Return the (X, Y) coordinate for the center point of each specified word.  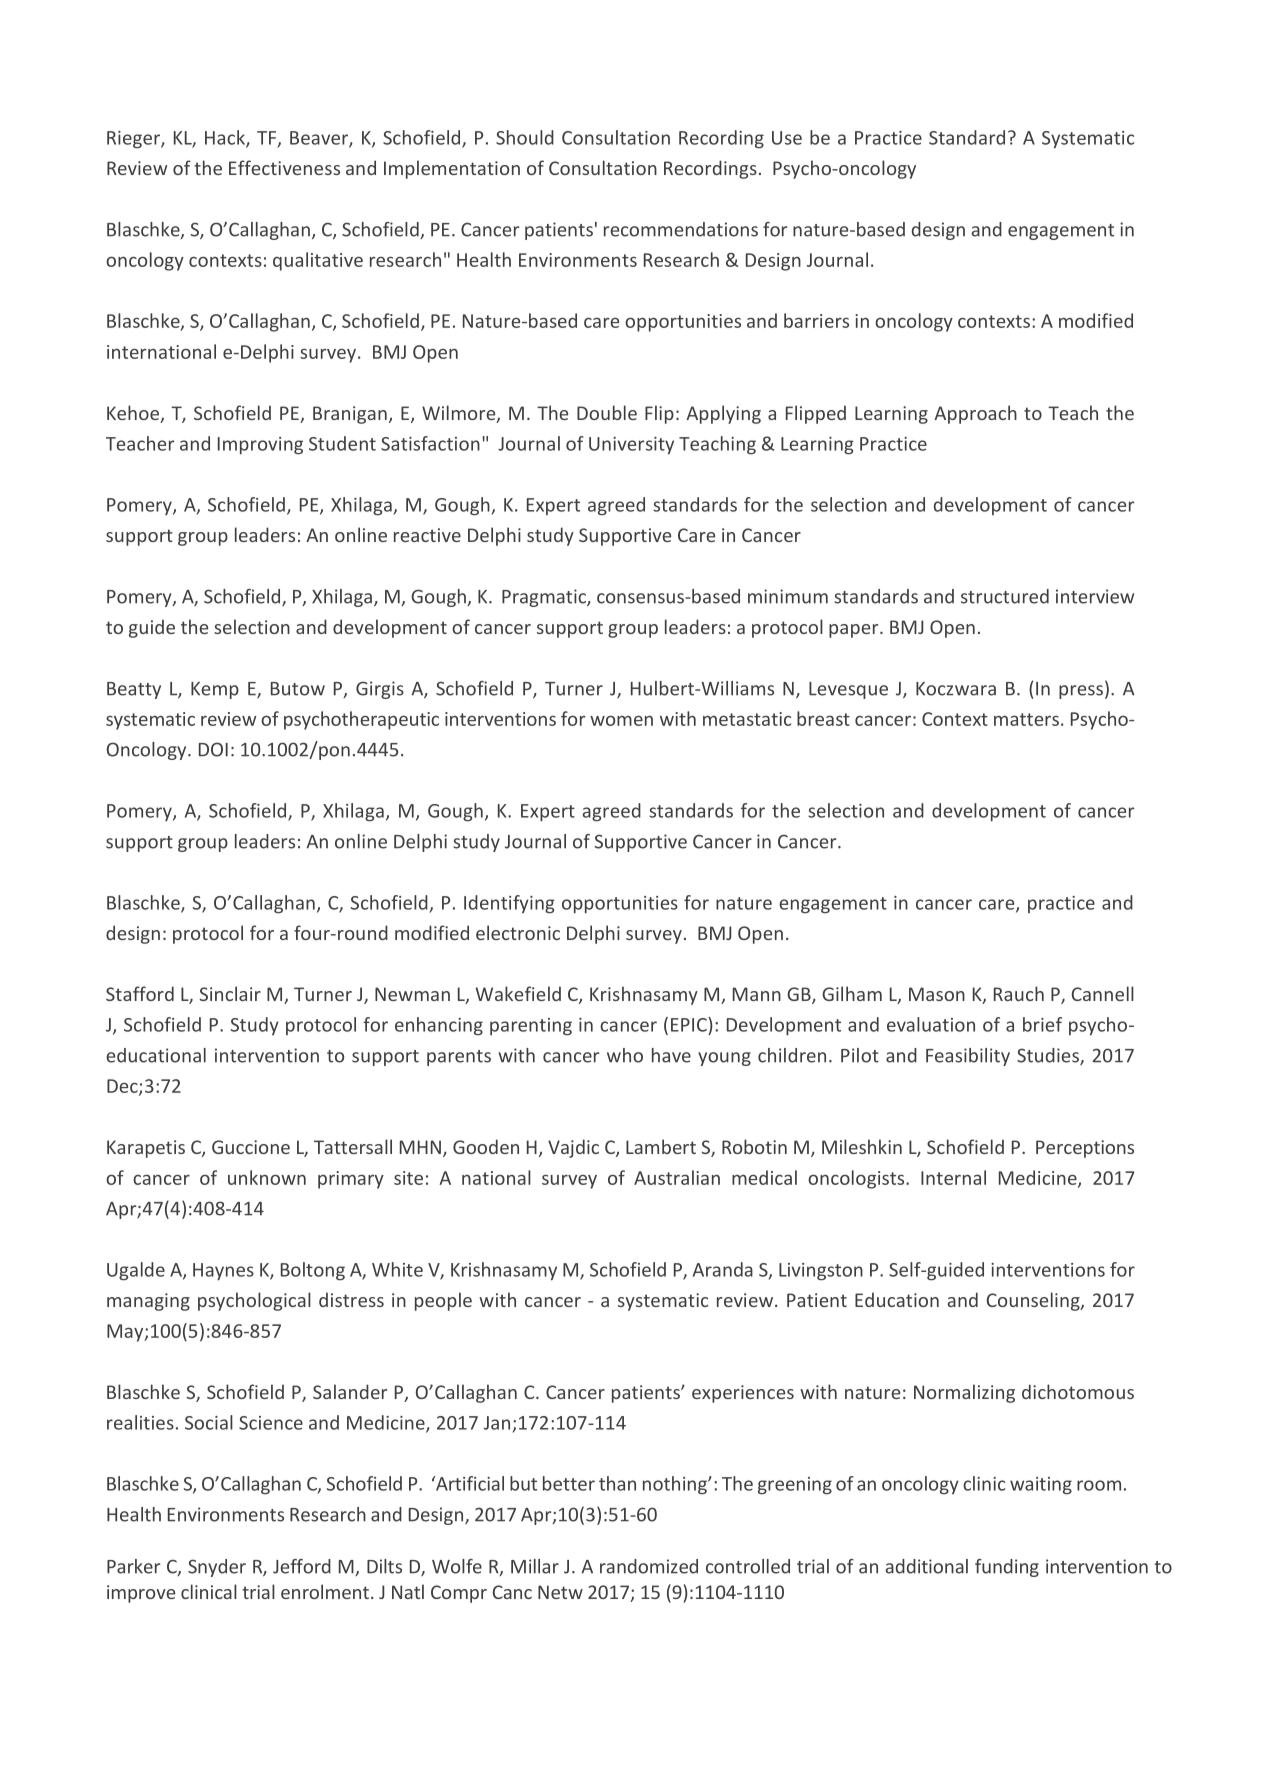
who (625, 1055)
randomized (649, 1566)
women (621, 720)
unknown (267, 1177)
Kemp (215, 690)
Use (787, 138)
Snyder (217, 1568)
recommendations (681, 229)
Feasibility (968, 1057)
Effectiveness (284, 167)
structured (1005, 596)
